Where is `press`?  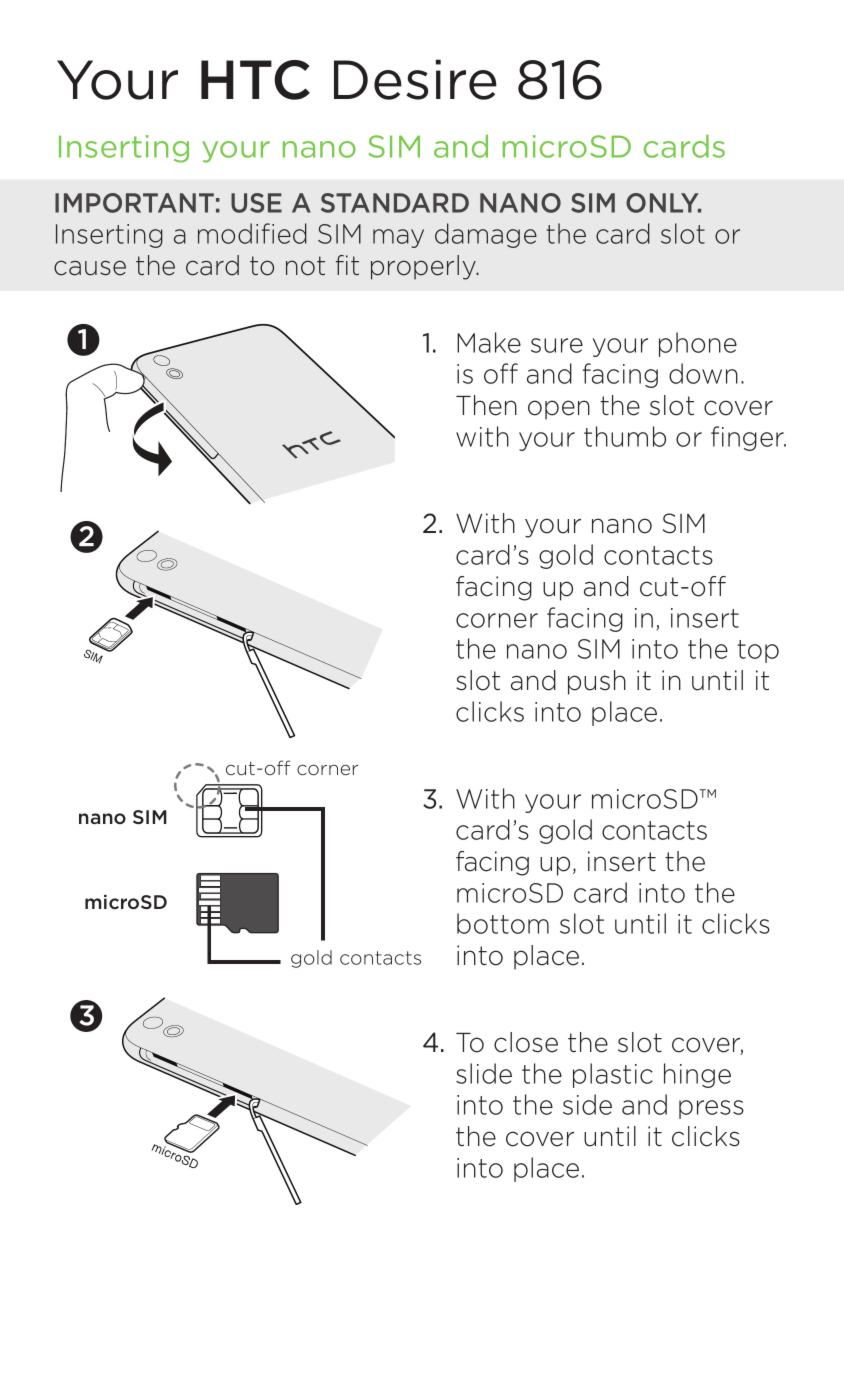 press is located at coordinates (711, 1109).
